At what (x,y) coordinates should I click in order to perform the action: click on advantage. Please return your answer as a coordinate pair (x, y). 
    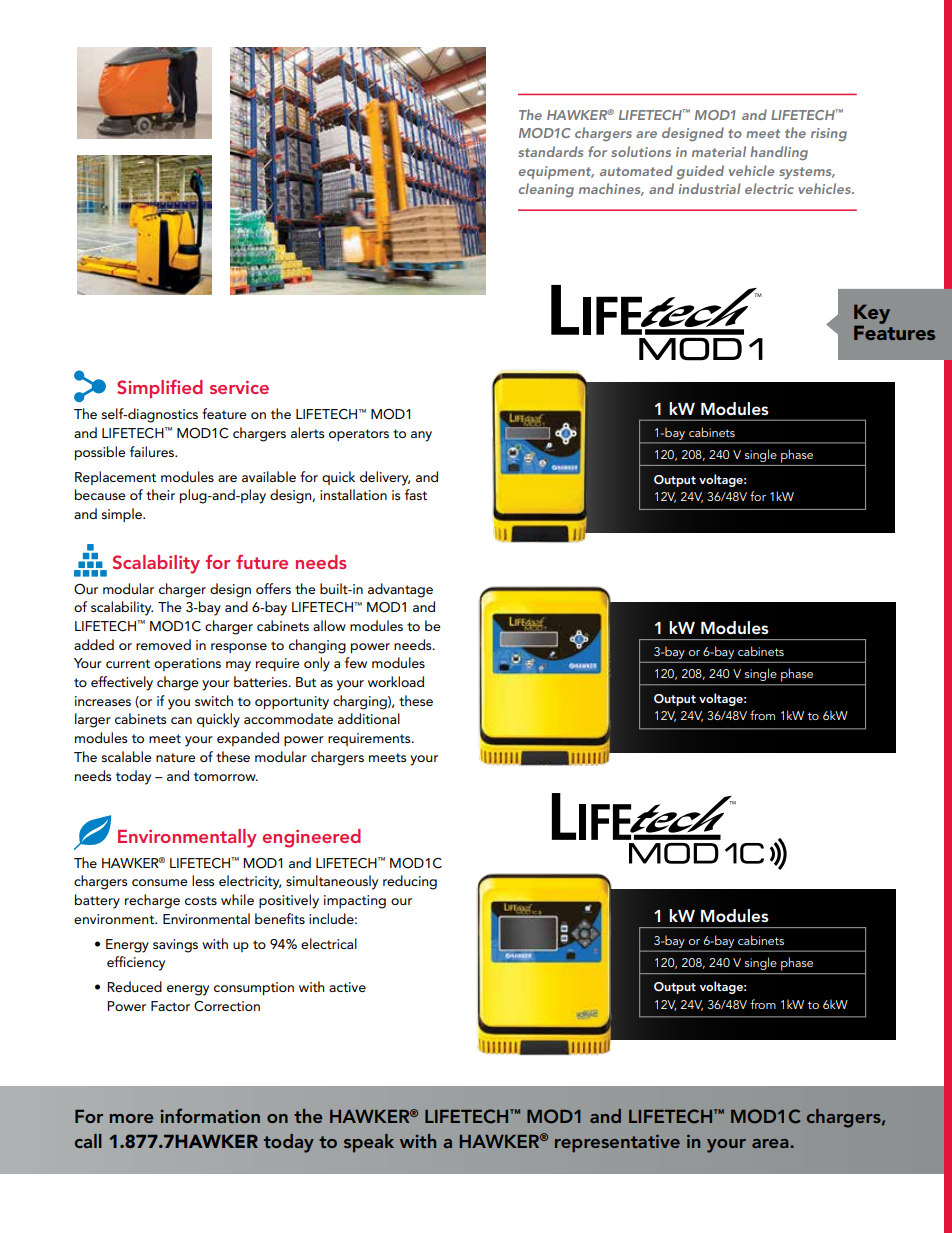
    Looking at the image, I should click on (400, 590).
